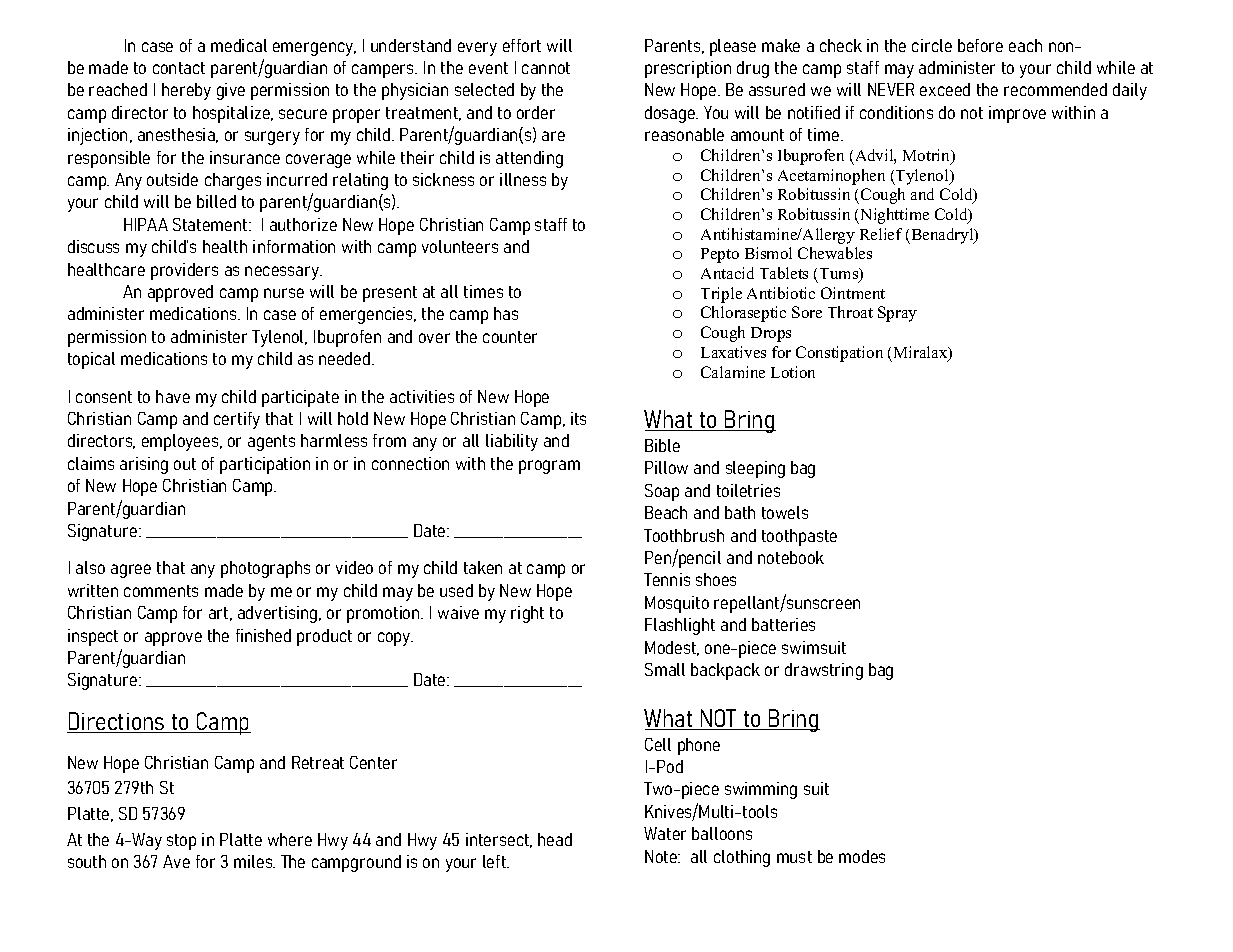  What do you see at coordinates (555, 839) in the page?
I see `head` at bounding box center [555, 839].
